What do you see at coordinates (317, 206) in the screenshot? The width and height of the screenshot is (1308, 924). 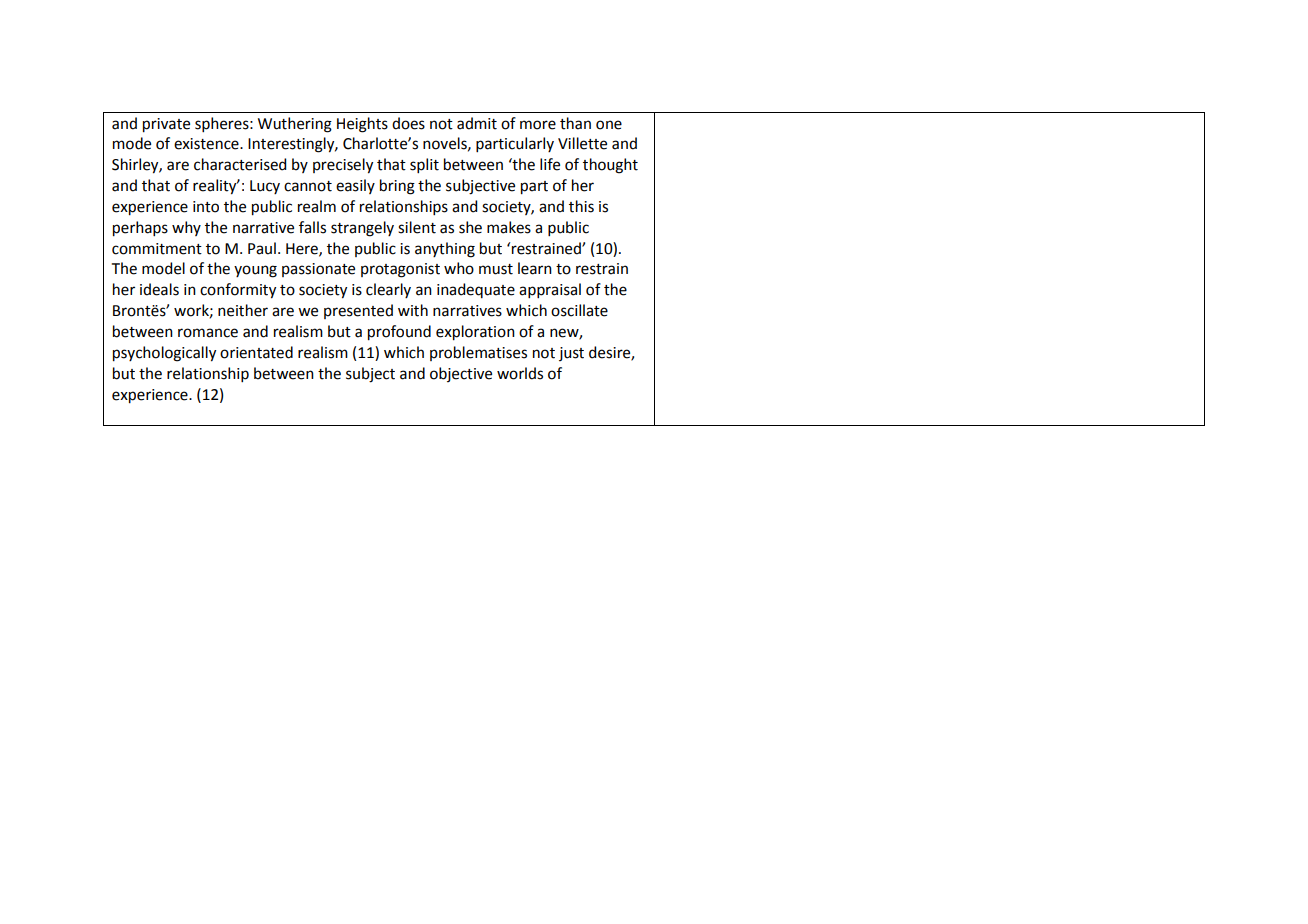 I see `realm` at bounding box center [317, 206].
